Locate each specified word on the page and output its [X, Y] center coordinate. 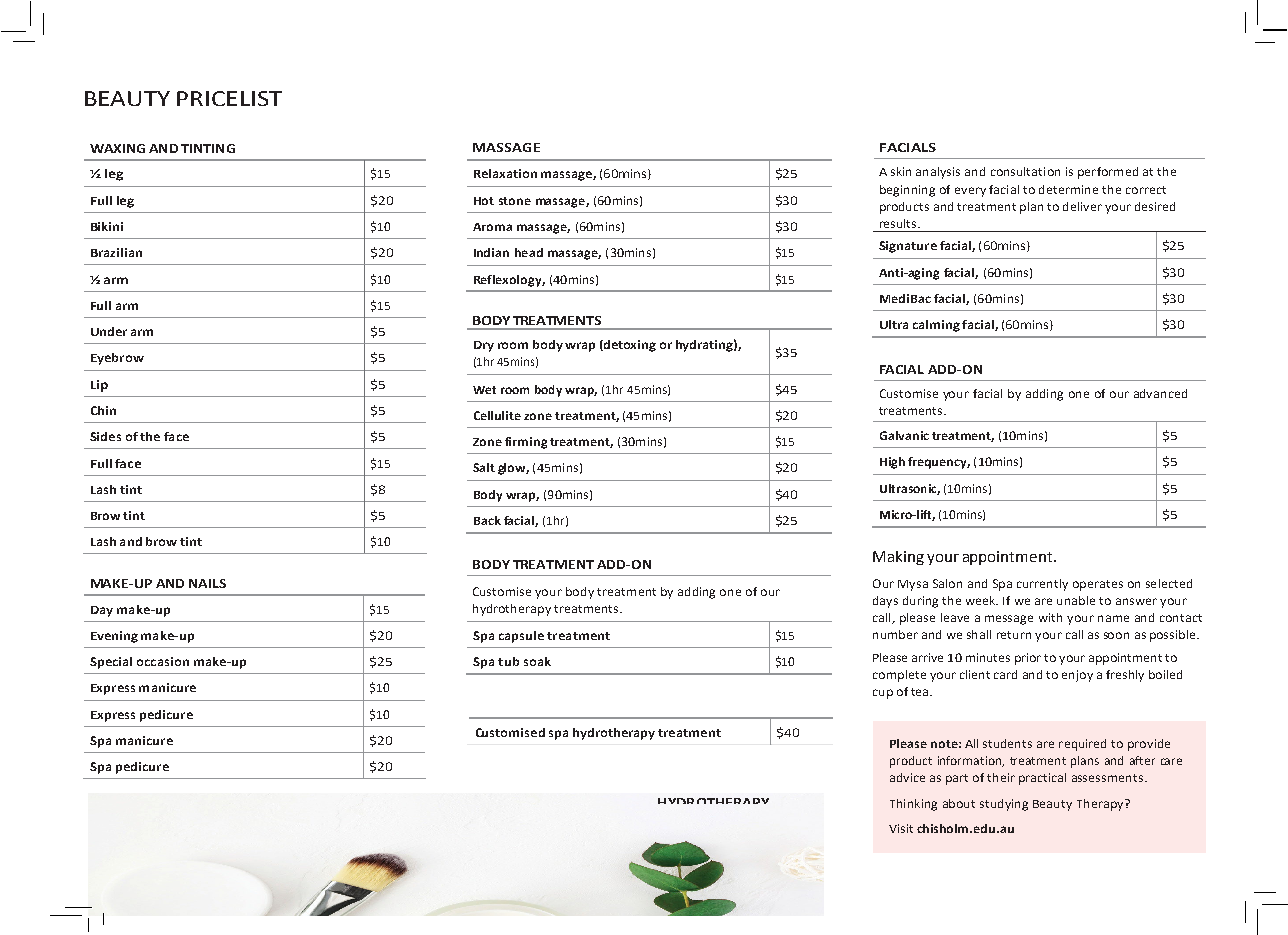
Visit [901, 828]
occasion [163, 661]
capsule [521, 637]
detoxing [629, 346]
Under [109, 331]
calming [936, 326]
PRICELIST [229, 98]
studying [1004, 805]
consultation [1025, 171]
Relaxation [505, 173]
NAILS [207, 583]
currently [1042, 585]
